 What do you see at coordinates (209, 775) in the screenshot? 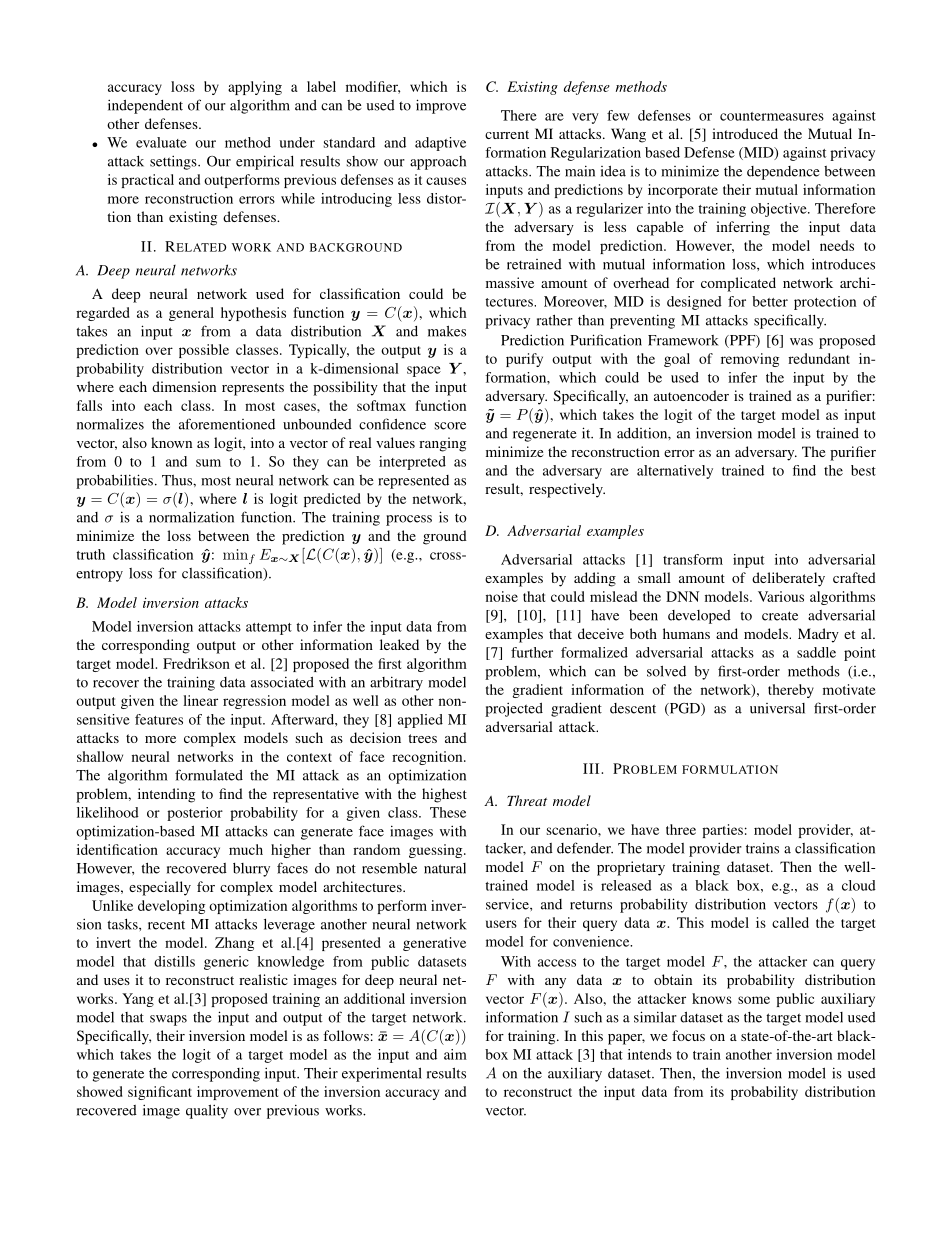
I see `formulated` at bounding box center [209, 775].
